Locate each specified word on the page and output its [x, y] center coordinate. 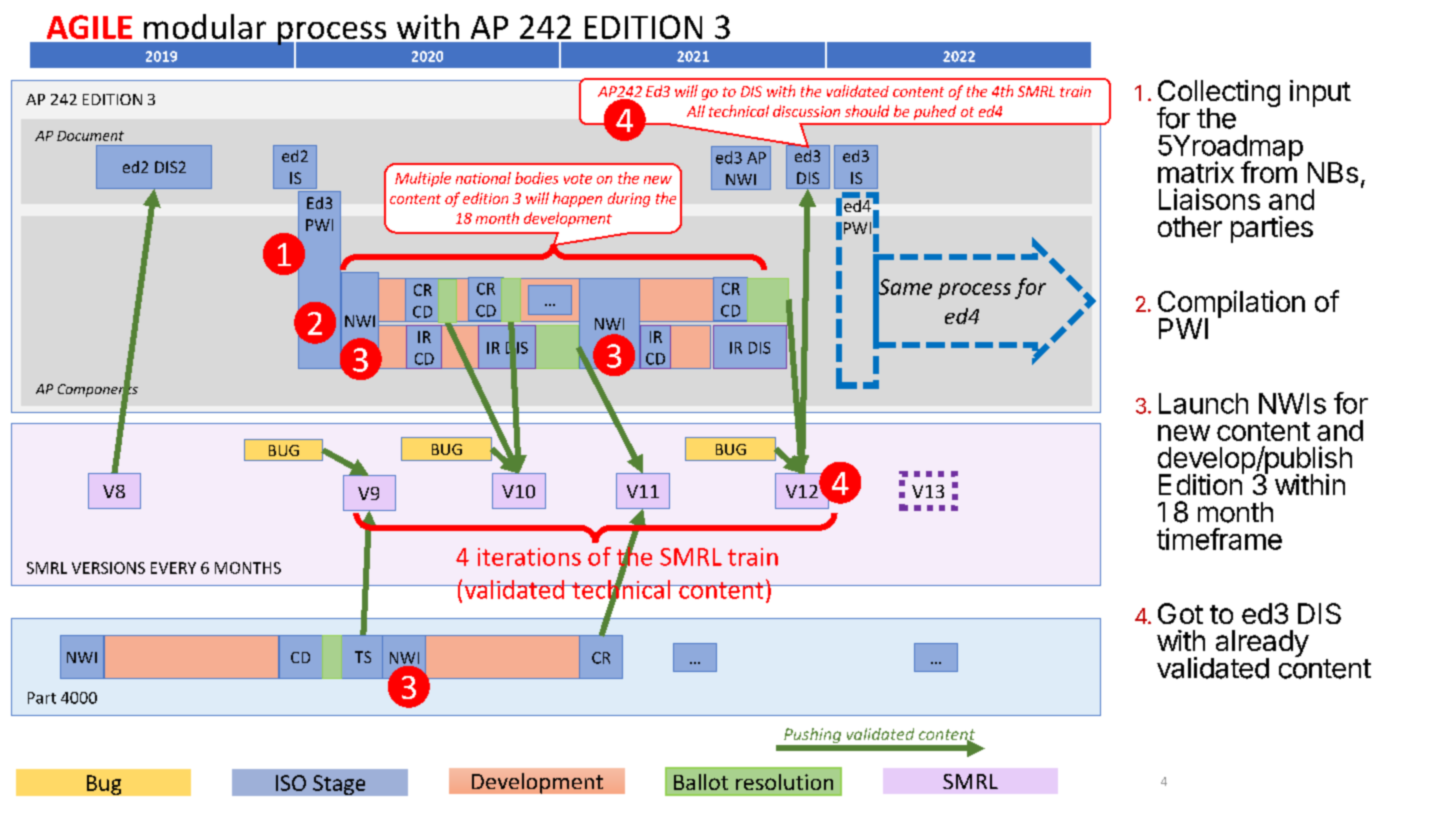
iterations [529, 557]
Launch [1203, 403]
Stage [339, 785]
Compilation [1231, 305]
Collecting [1219, 95]
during [629, 199]
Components [98, 390]
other [1190, 226]
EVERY [173, 568]
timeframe [1219, 539]
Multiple [423, 179]
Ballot [701, 782]
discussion [806, 111]
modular [205, 26]
